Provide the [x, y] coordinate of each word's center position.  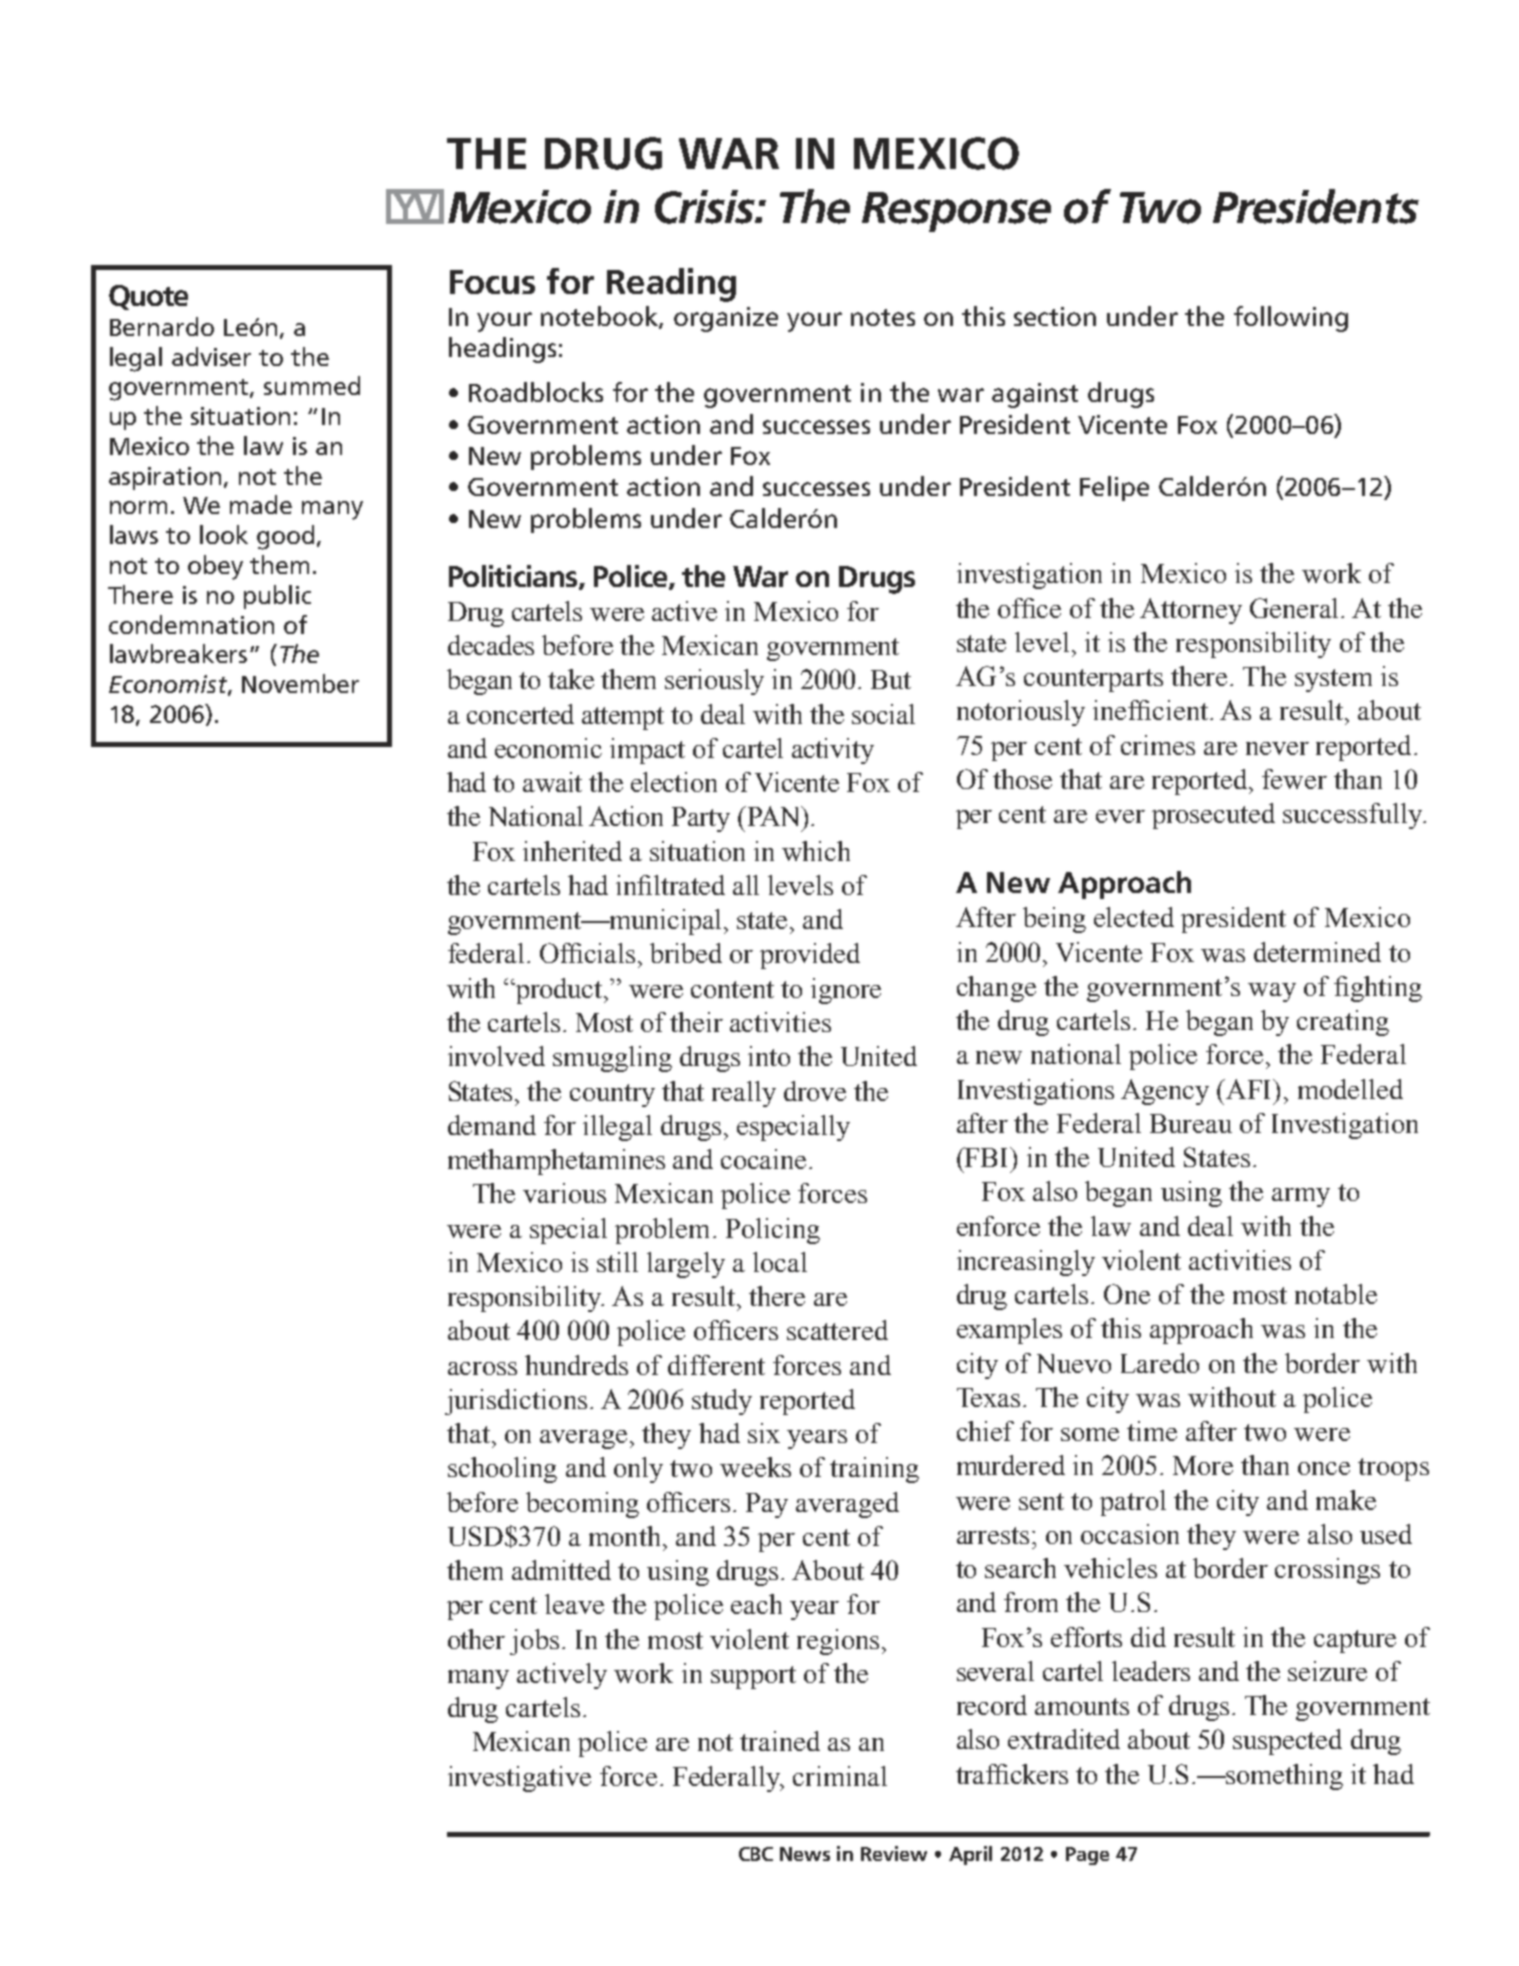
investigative [519, 1779]
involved [496, 1056]
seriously [714, 682]
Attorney [1191, 611]
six [764, 1433]
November [300, 683]
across [482, 1368]
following [1291, 319]
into [769, 1056]
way [1272, 992]
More [1203, 1465]
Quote [148, 297]
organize [726, 319]
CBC [756, 1854]
